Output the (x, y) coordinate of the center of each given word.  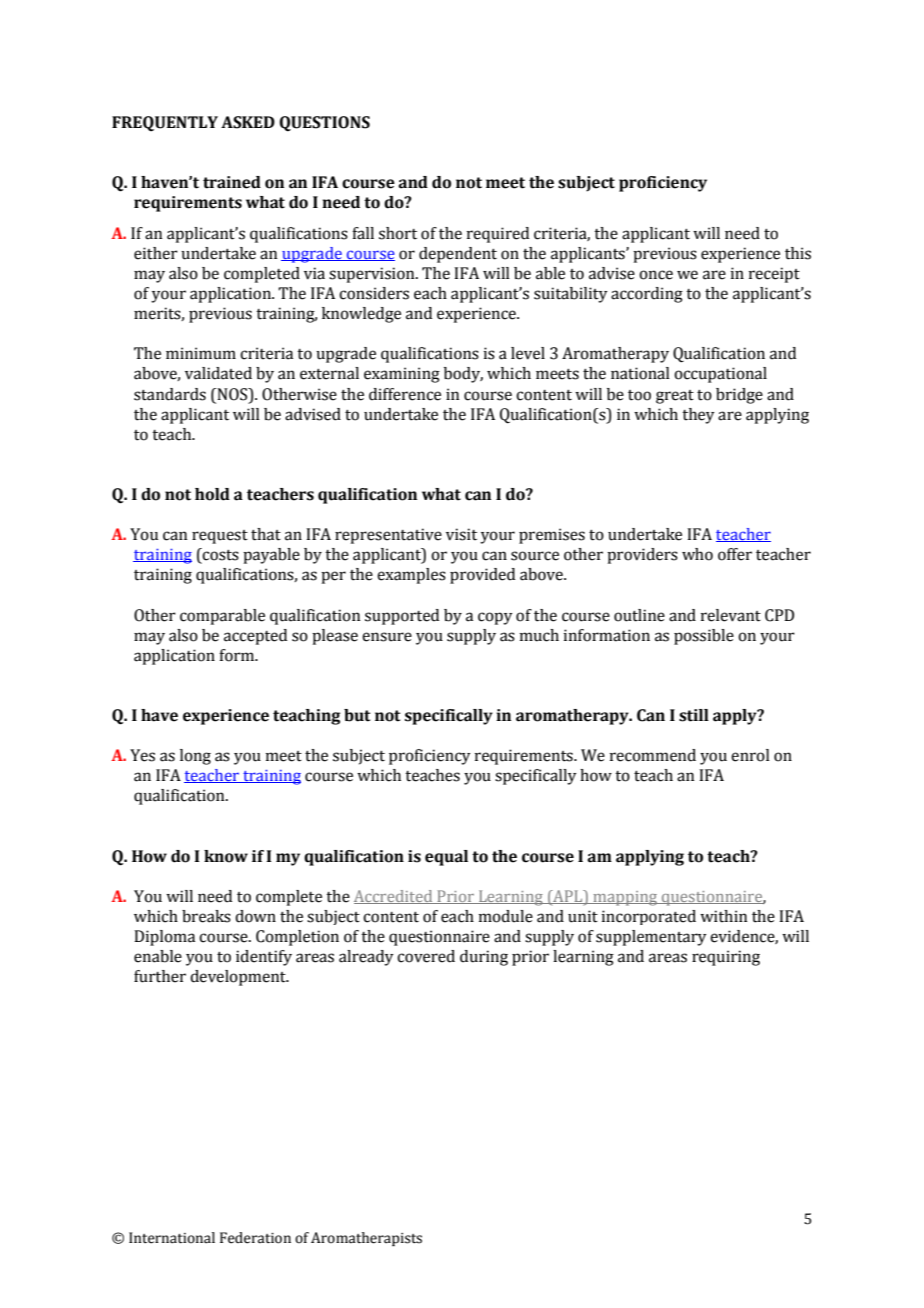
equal (446, 858)
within (723, 916)
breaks (206, 916)
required (498, 235)
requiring (726, 958)
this (798, 253)
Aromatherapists (366, 1239)
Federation (255, 1238)
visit (461, 534)
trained (232, 182)
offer (735, 554)
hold (212, 494)
